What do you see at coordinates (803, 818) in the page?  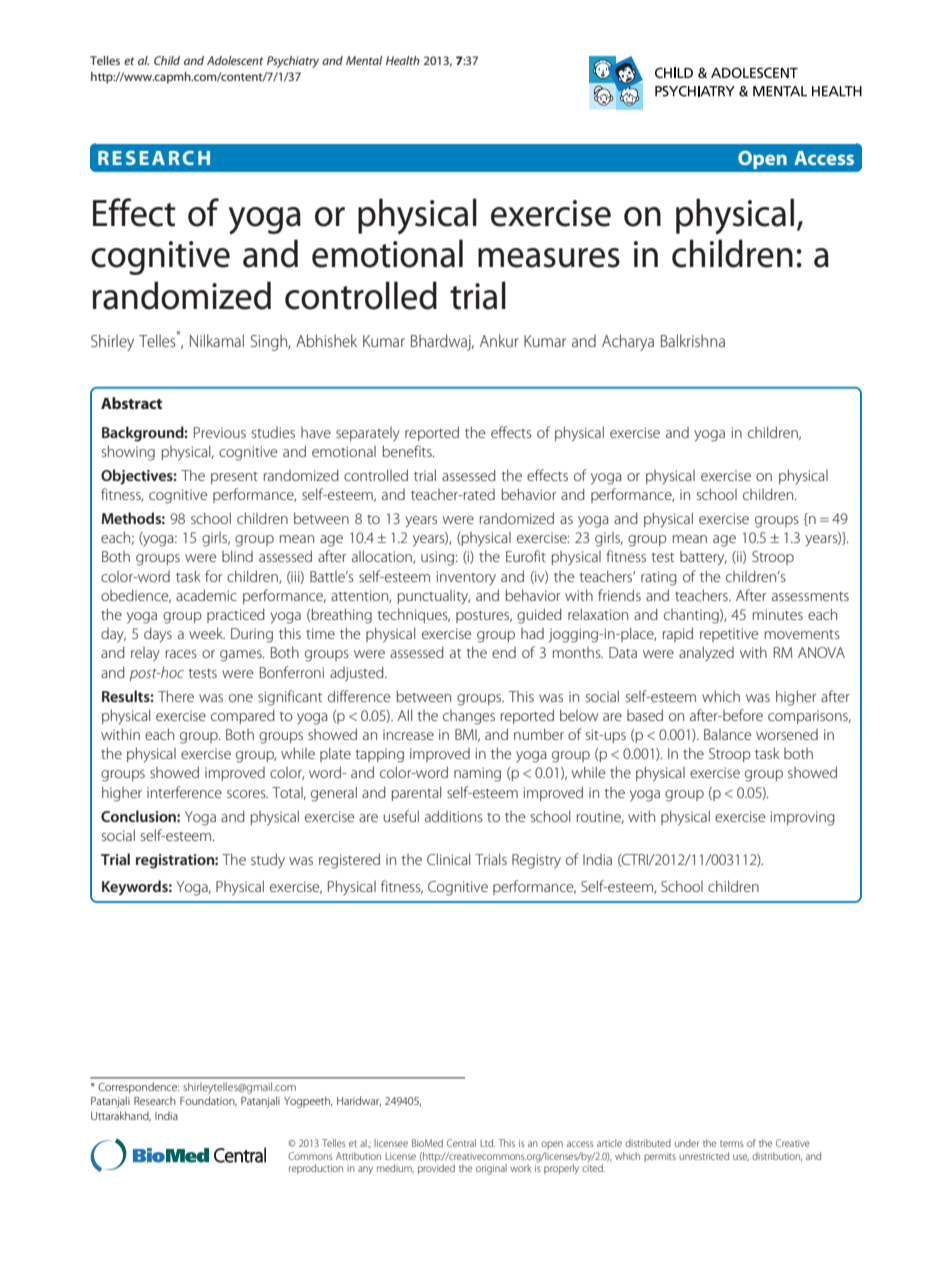 I see `improving` at bounding box center [803, 818].
